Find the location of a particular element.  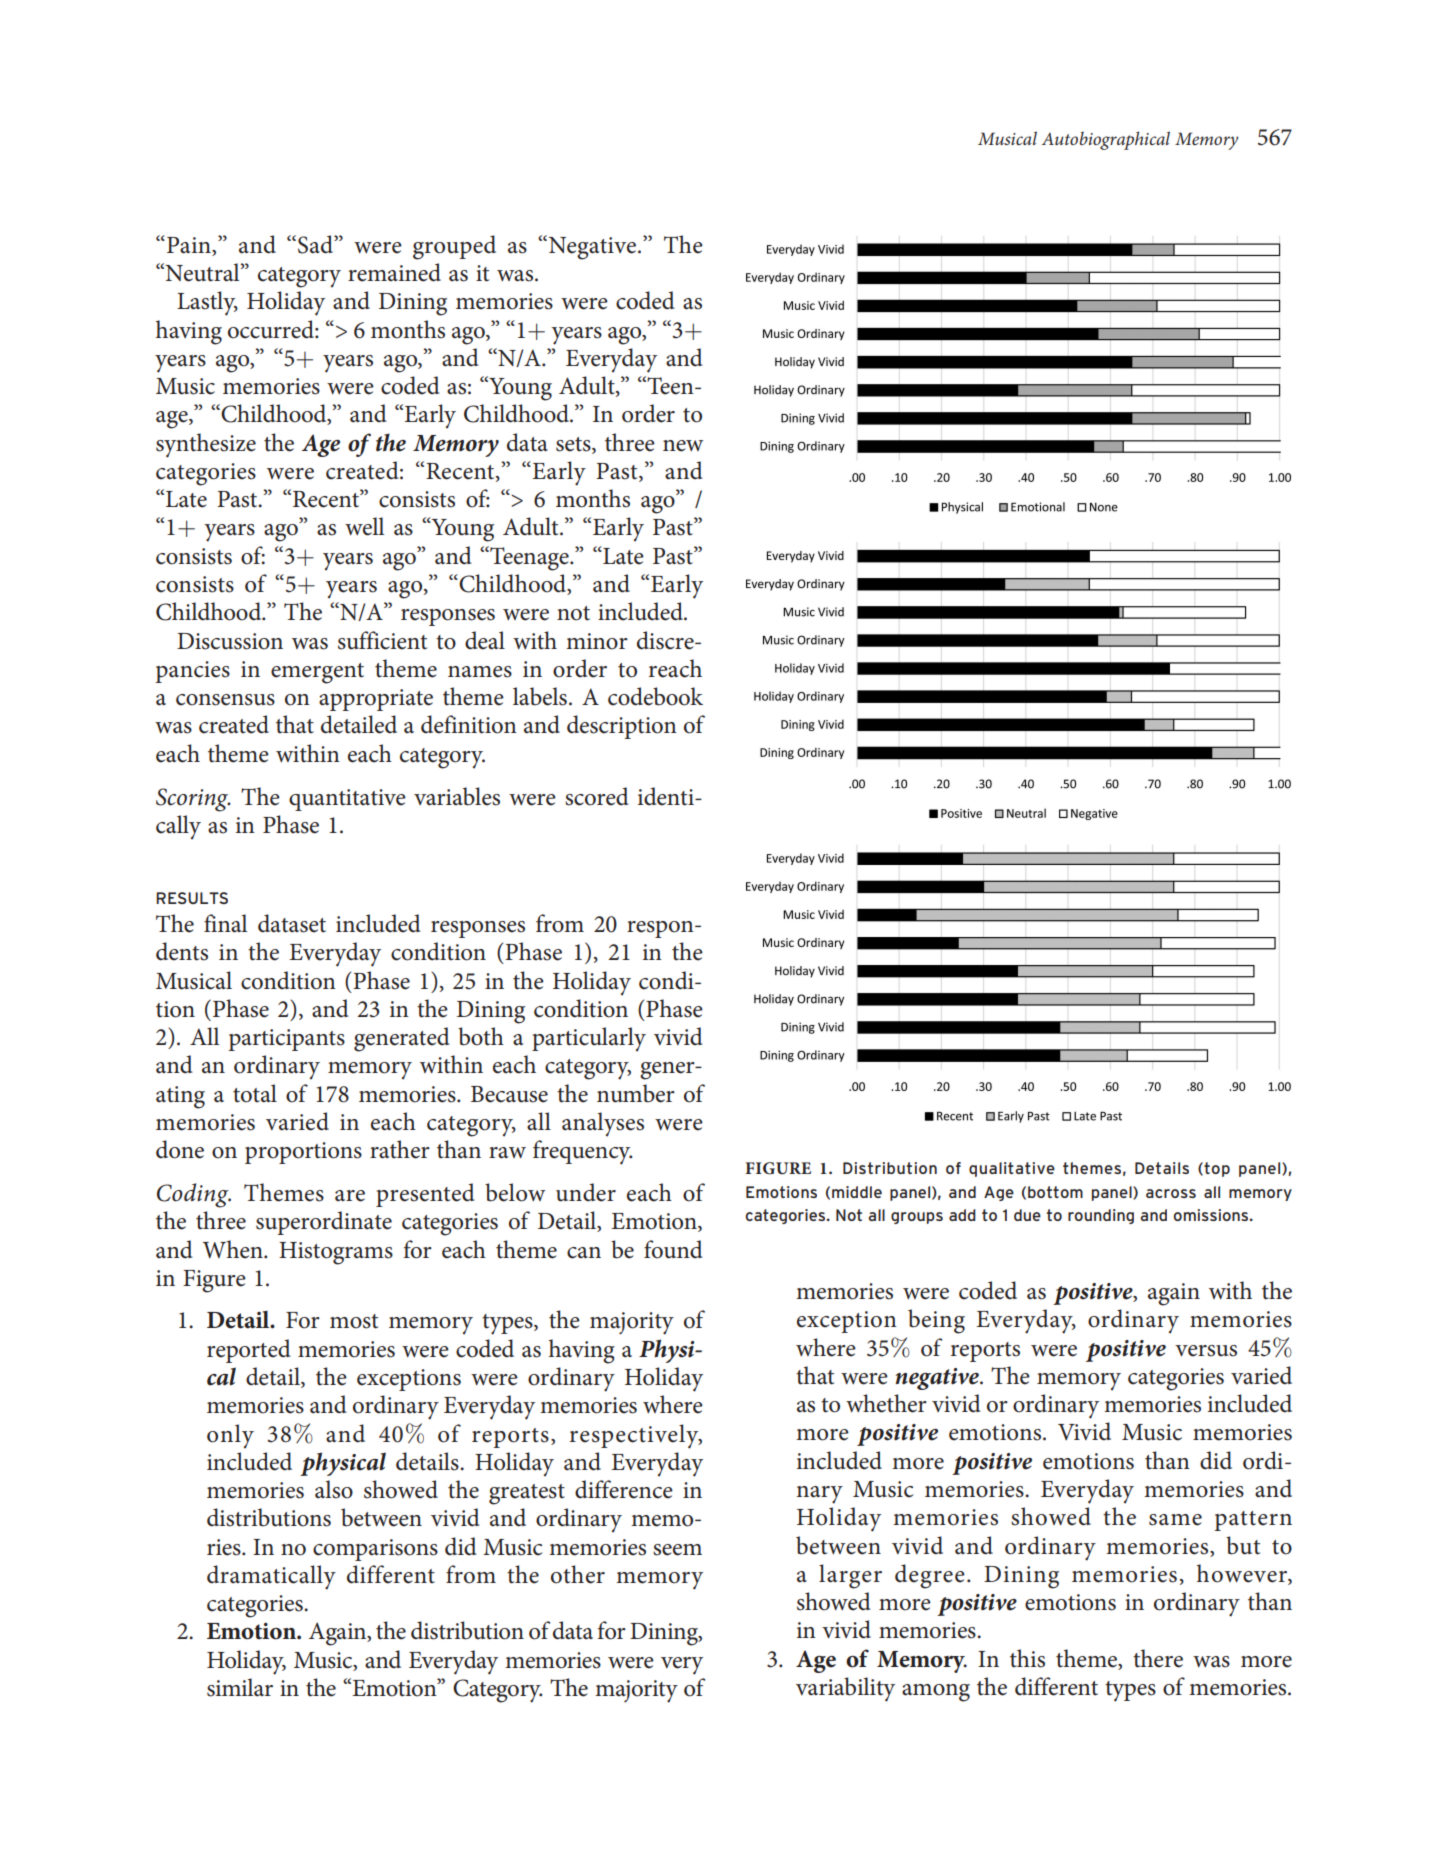

Pain is located at coordinates (190, 245).
